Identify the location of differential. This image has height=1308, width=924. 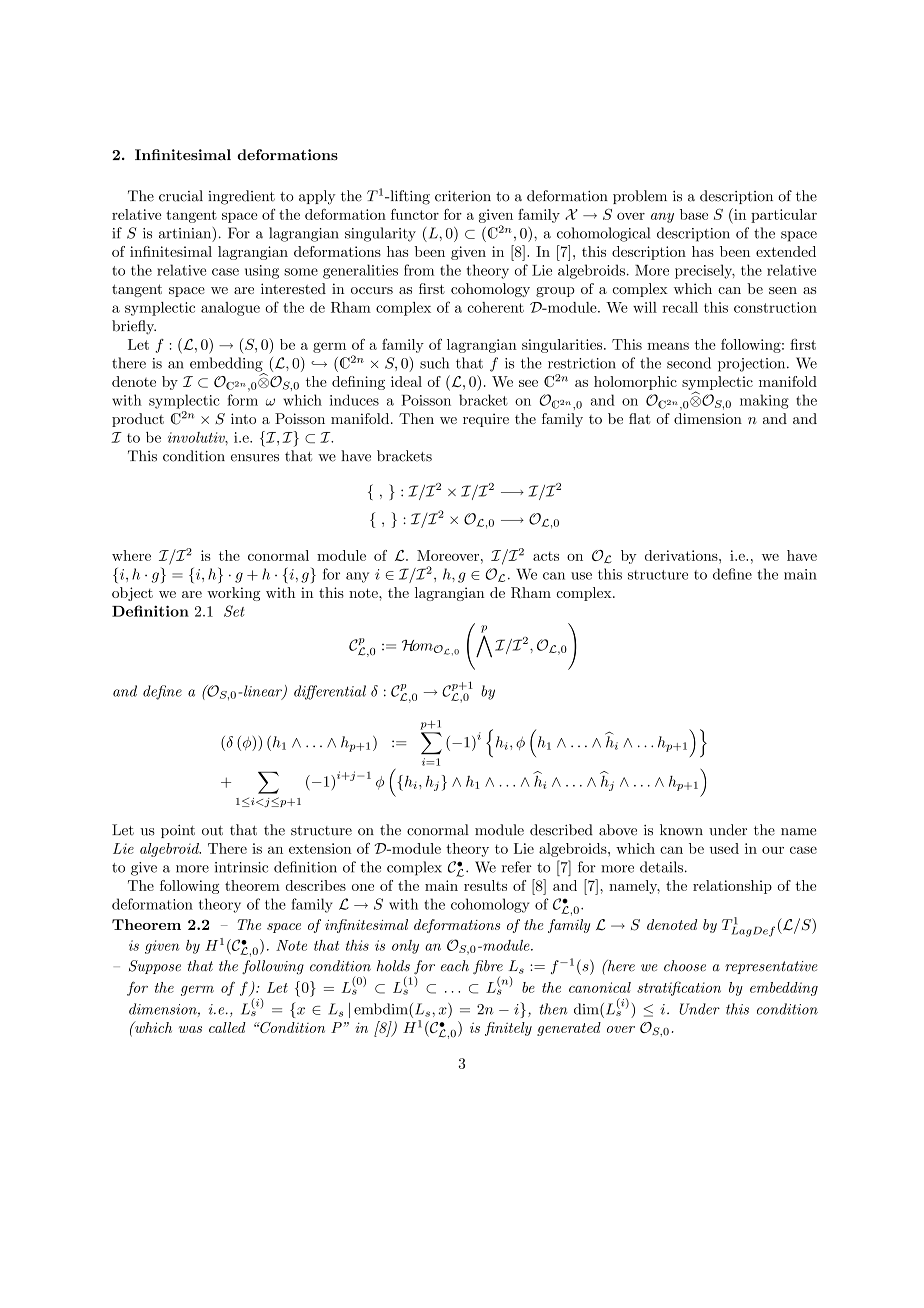
(330, 692).
